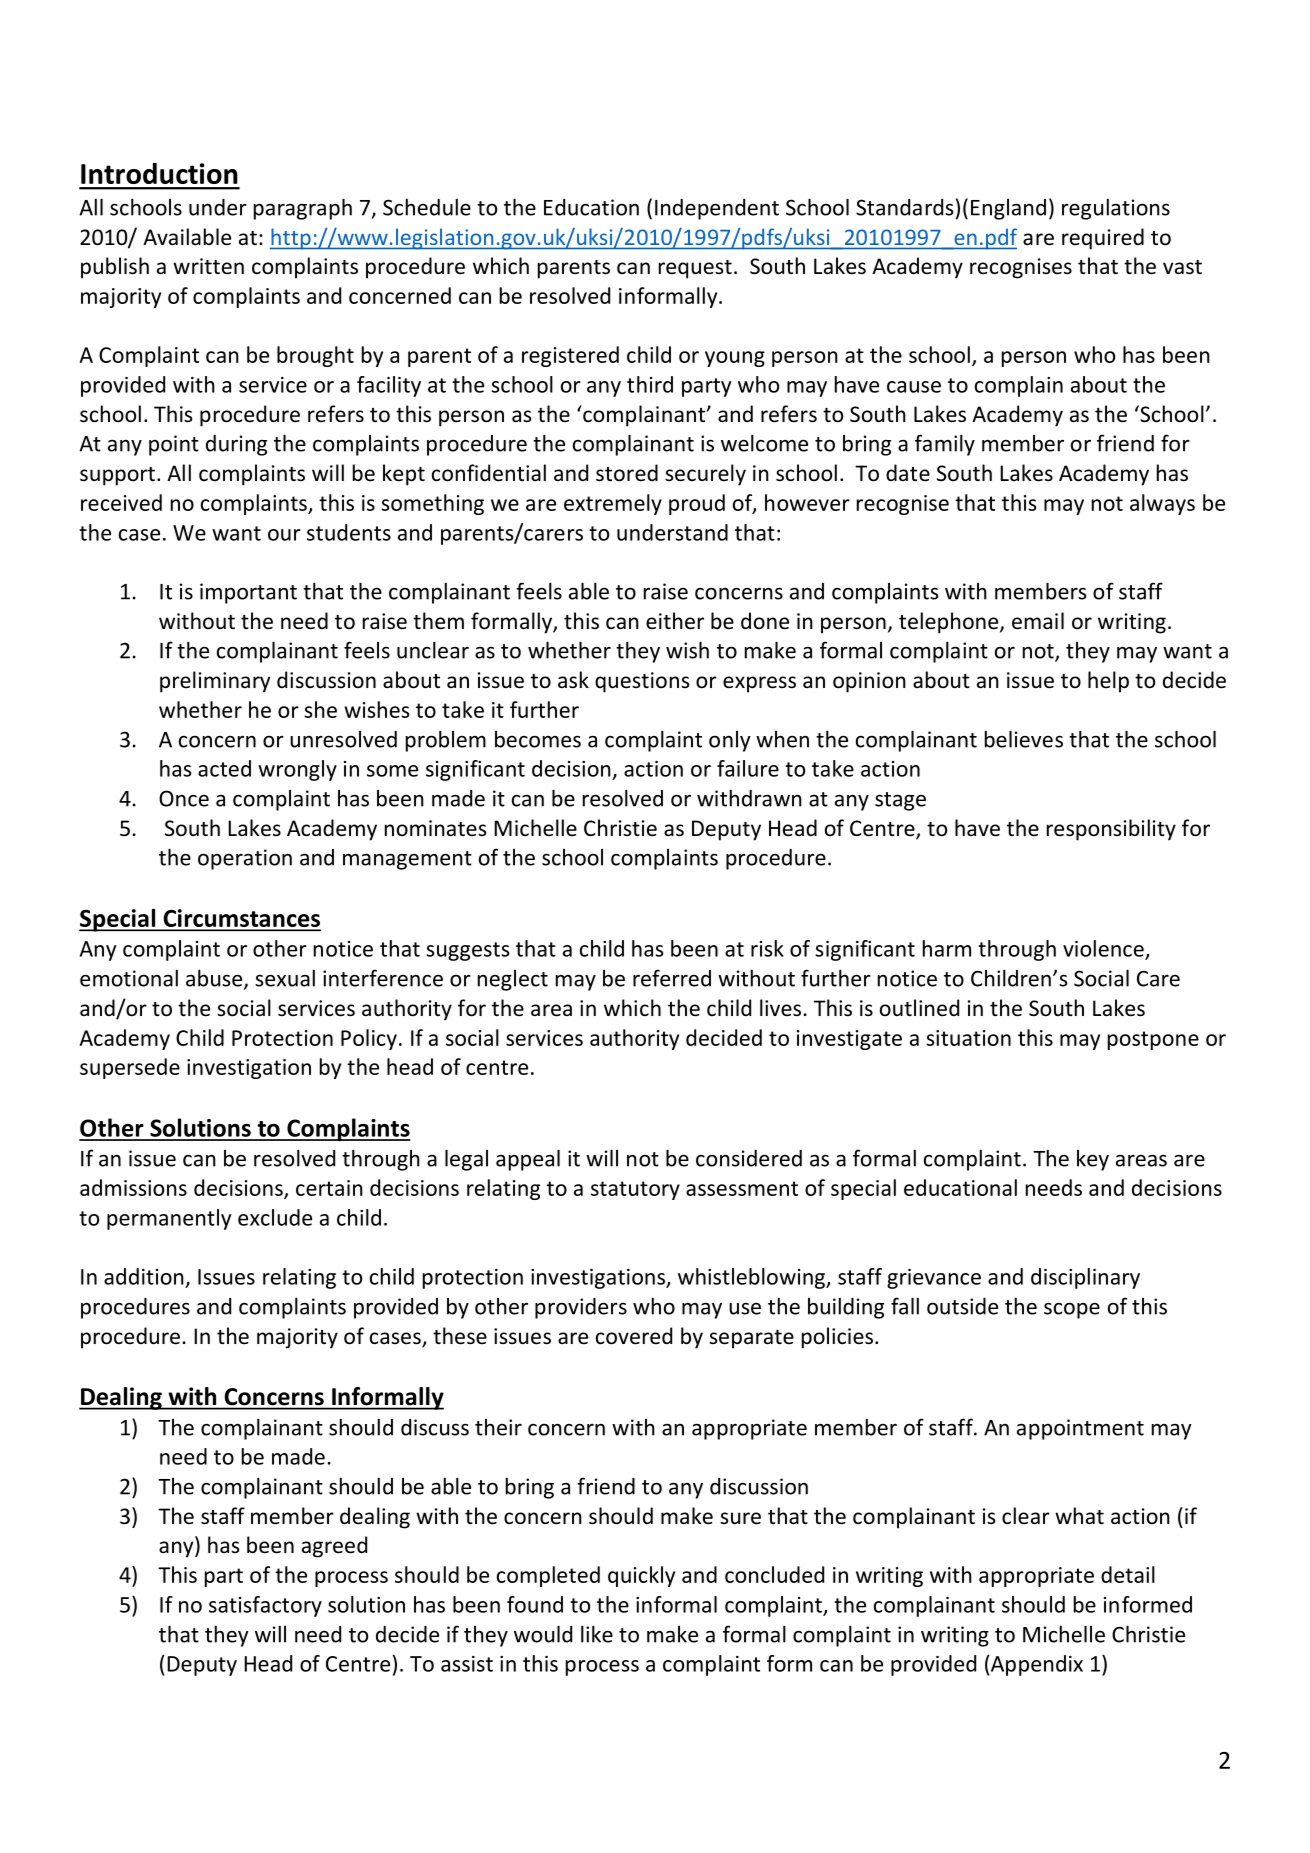  I want to click on like, so click(597, 1634).
